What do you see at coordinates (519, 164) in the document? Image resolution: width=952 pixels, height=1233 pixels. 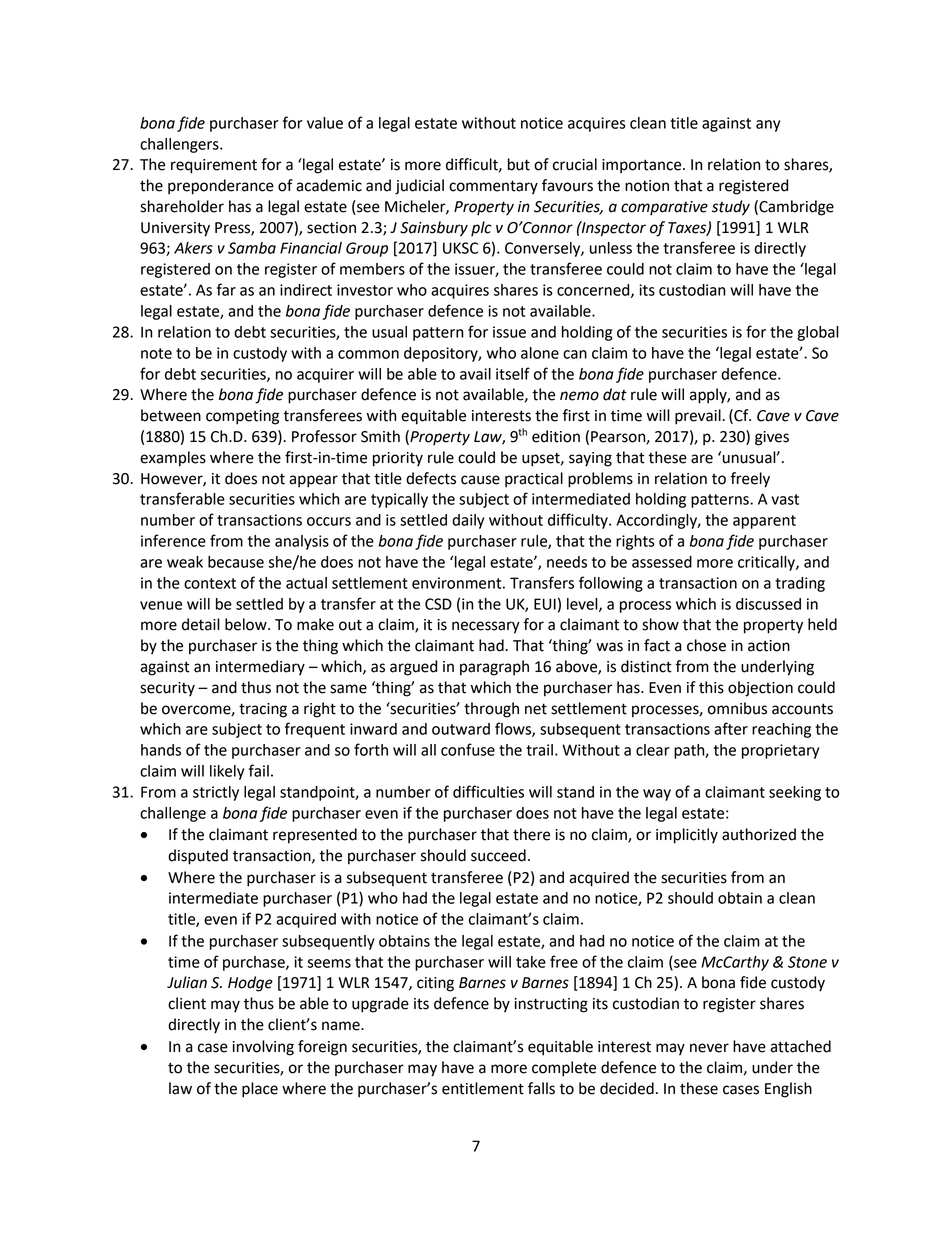 I see `but` at bounding box center [519, 164].
